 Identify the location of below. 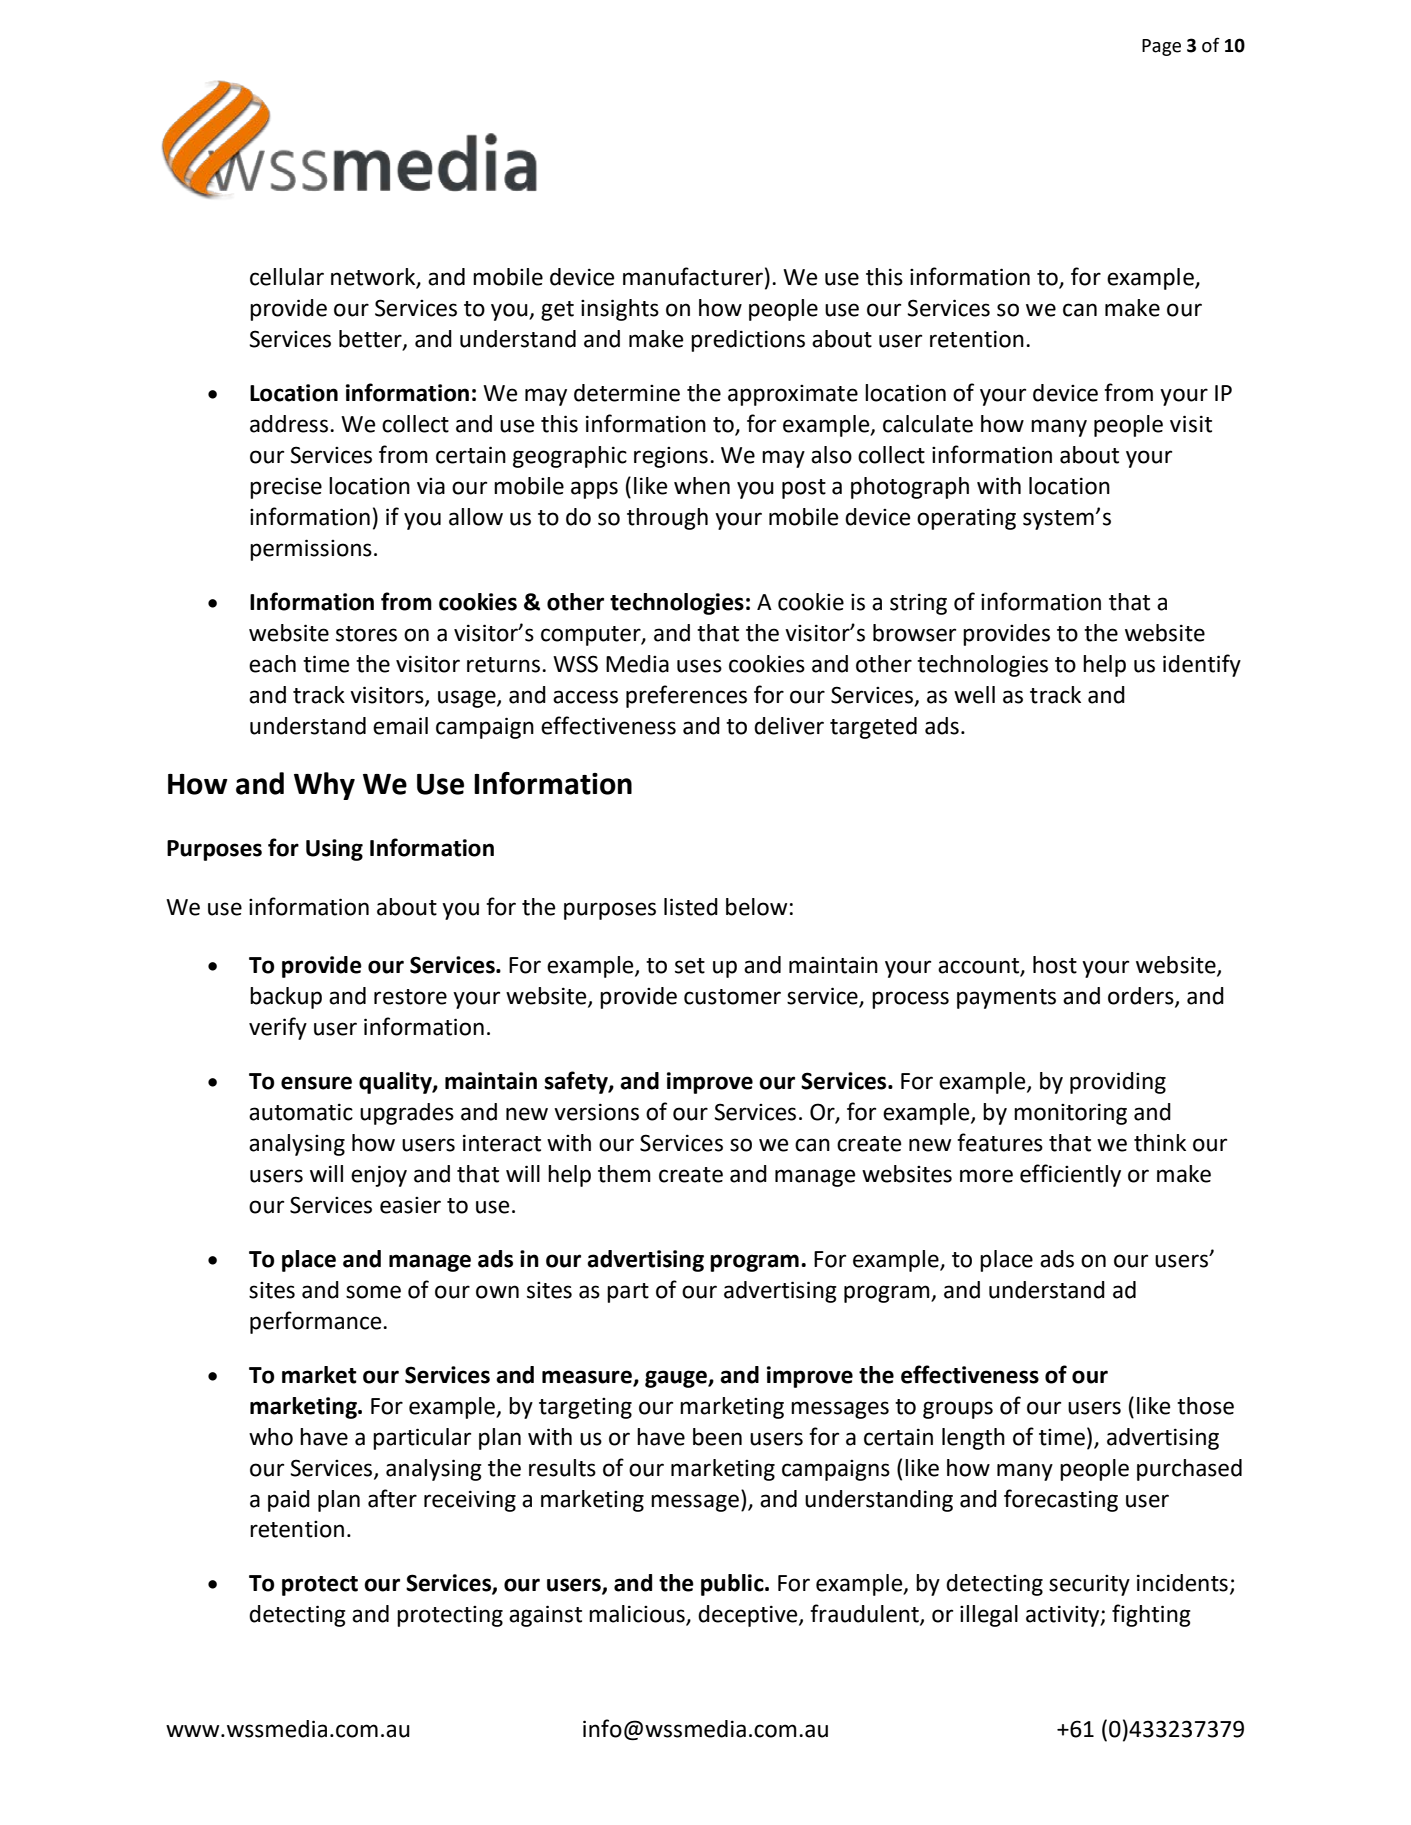
(756, 907).
